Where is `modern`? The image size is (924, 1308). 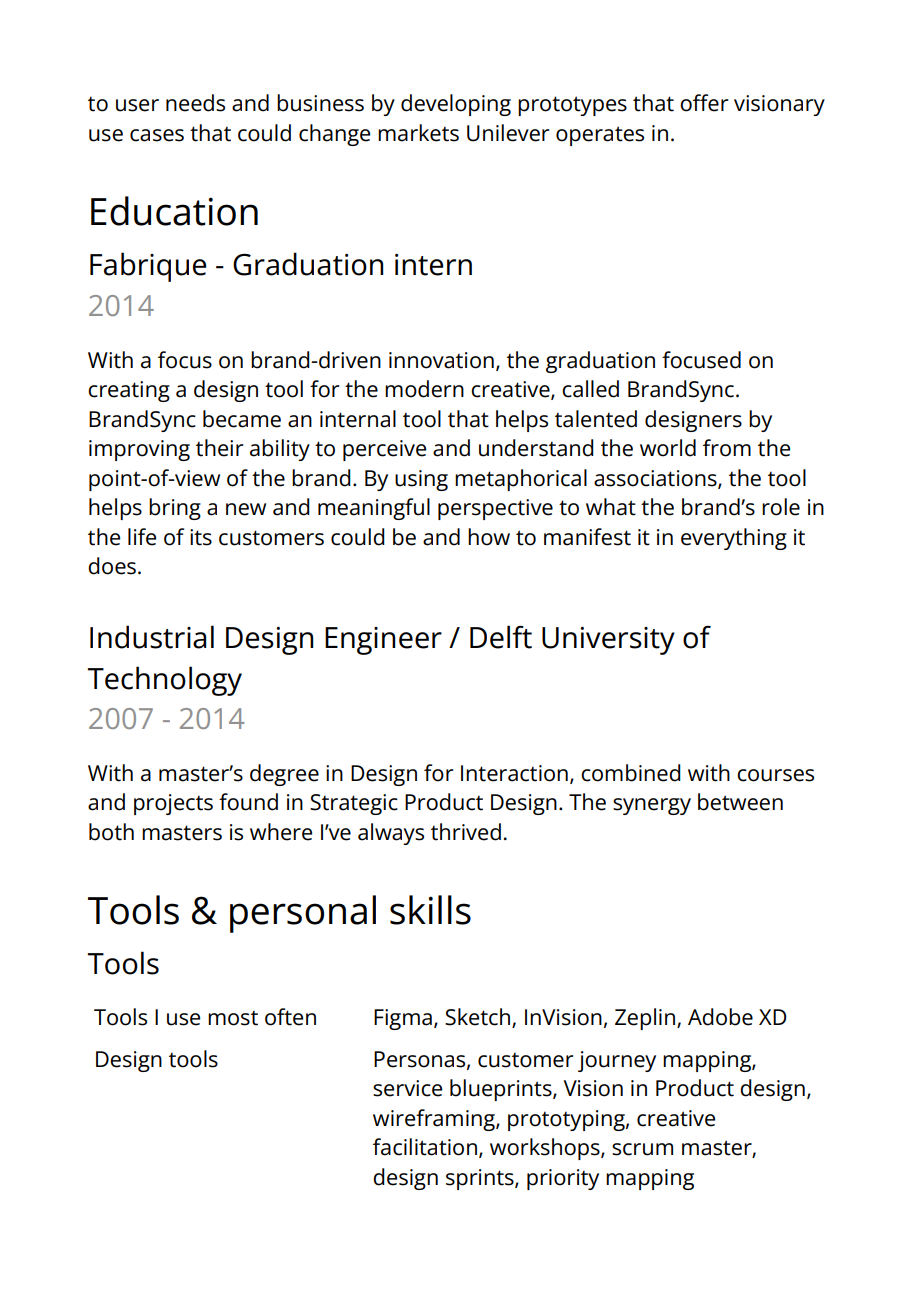
modern is located at coordinates (424, 389).
